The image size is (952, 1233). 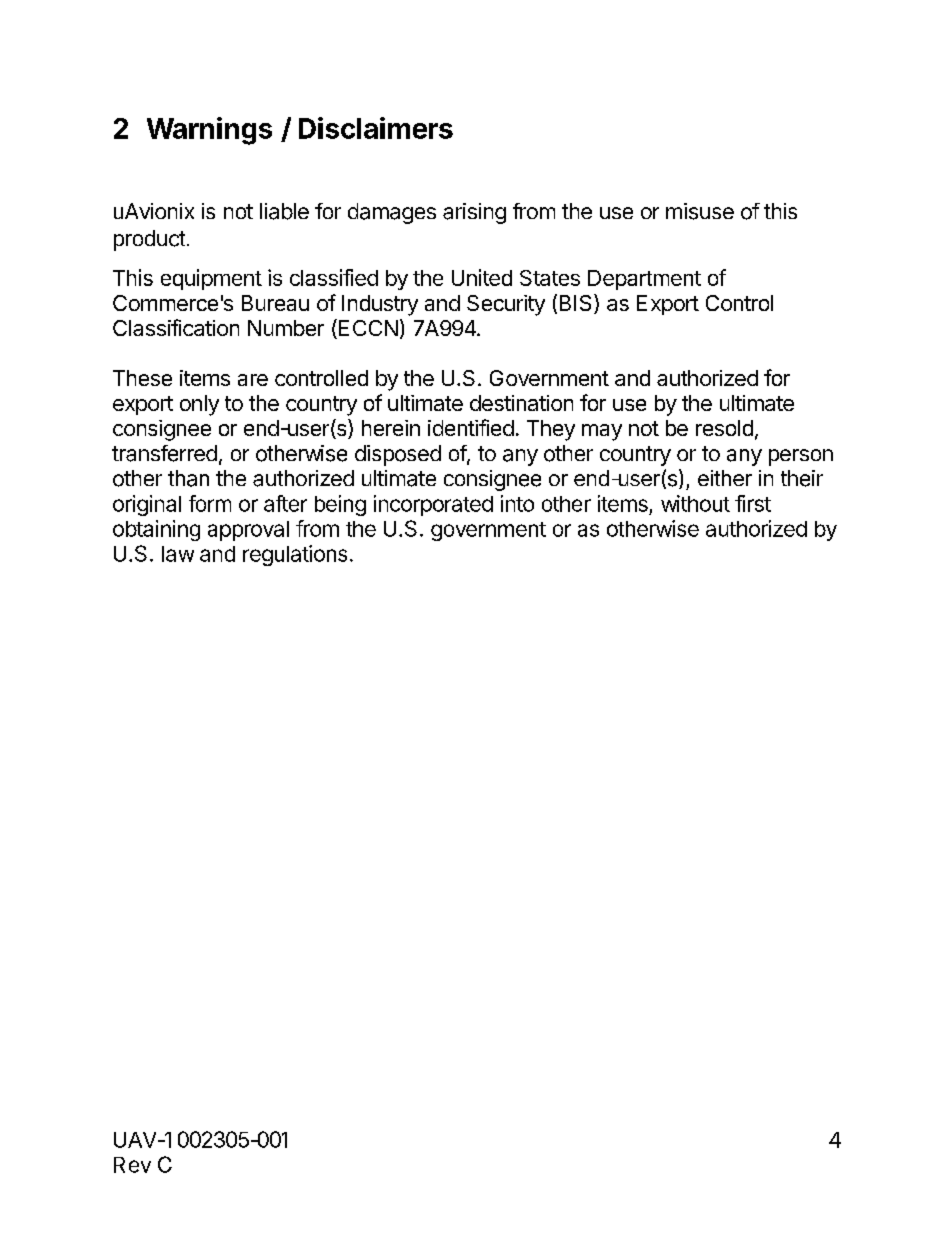 What do you see at coordinates (295, 555) in the screenshot?
I see `regulations` at bounding box center [295, 555].
